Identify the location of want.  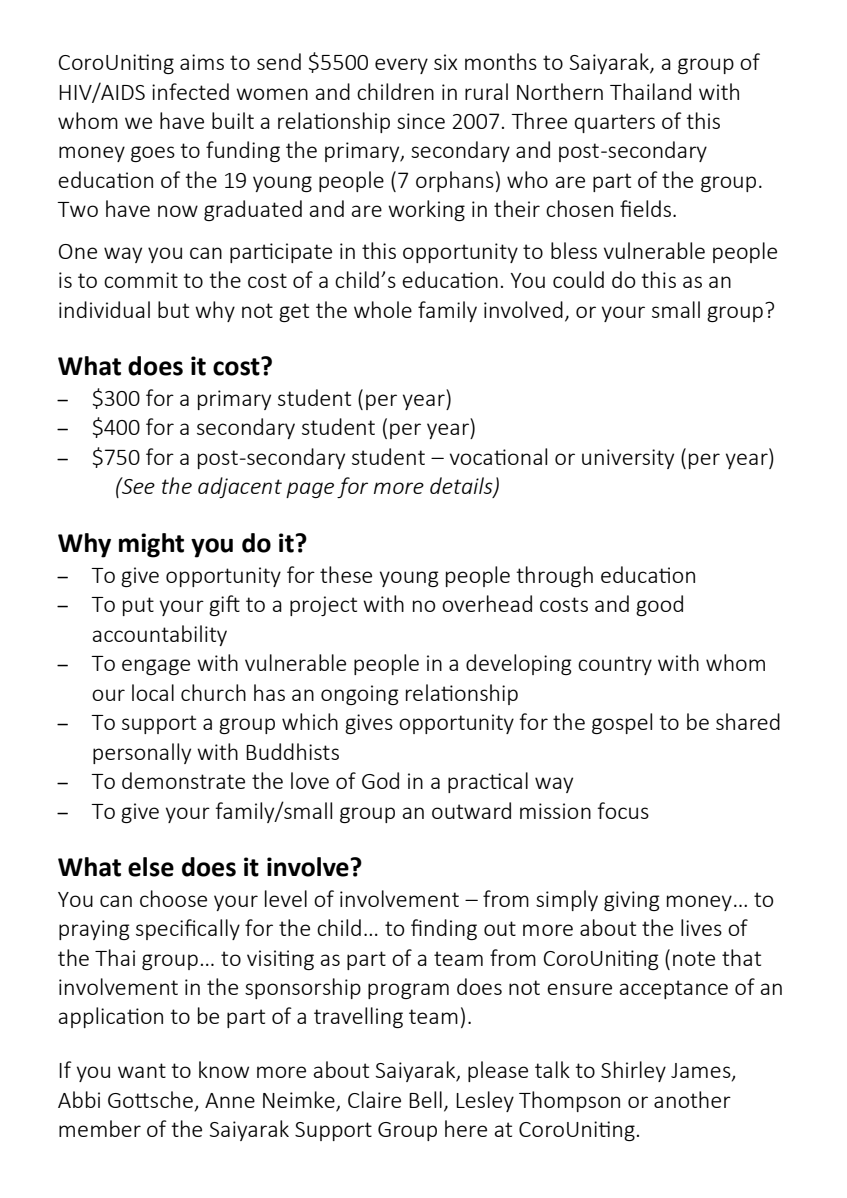
(142, 1070).
